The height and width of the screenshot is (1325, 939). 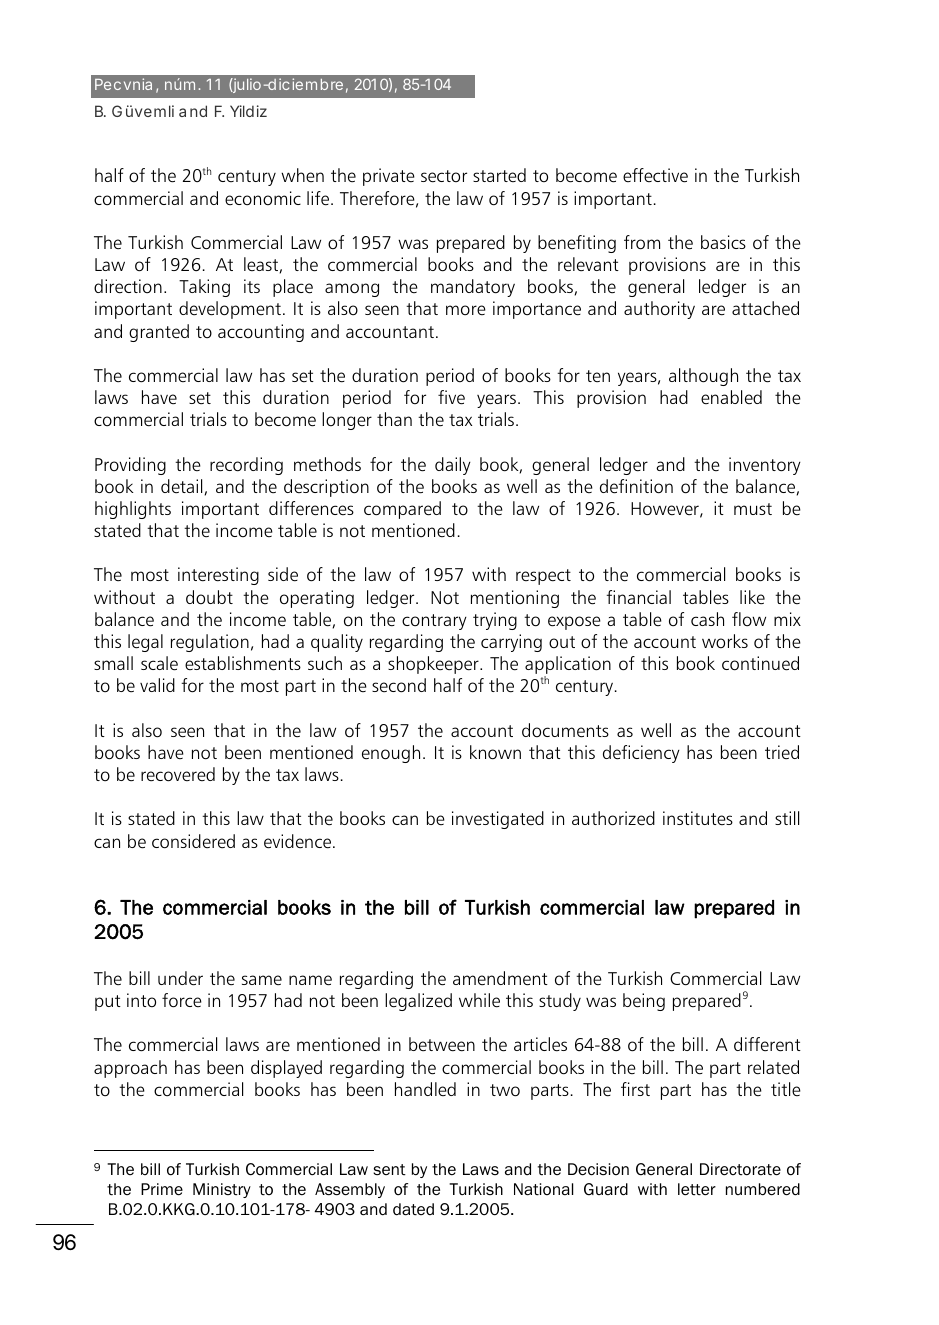 I want to click on compared, so click(x=402, y=510).
